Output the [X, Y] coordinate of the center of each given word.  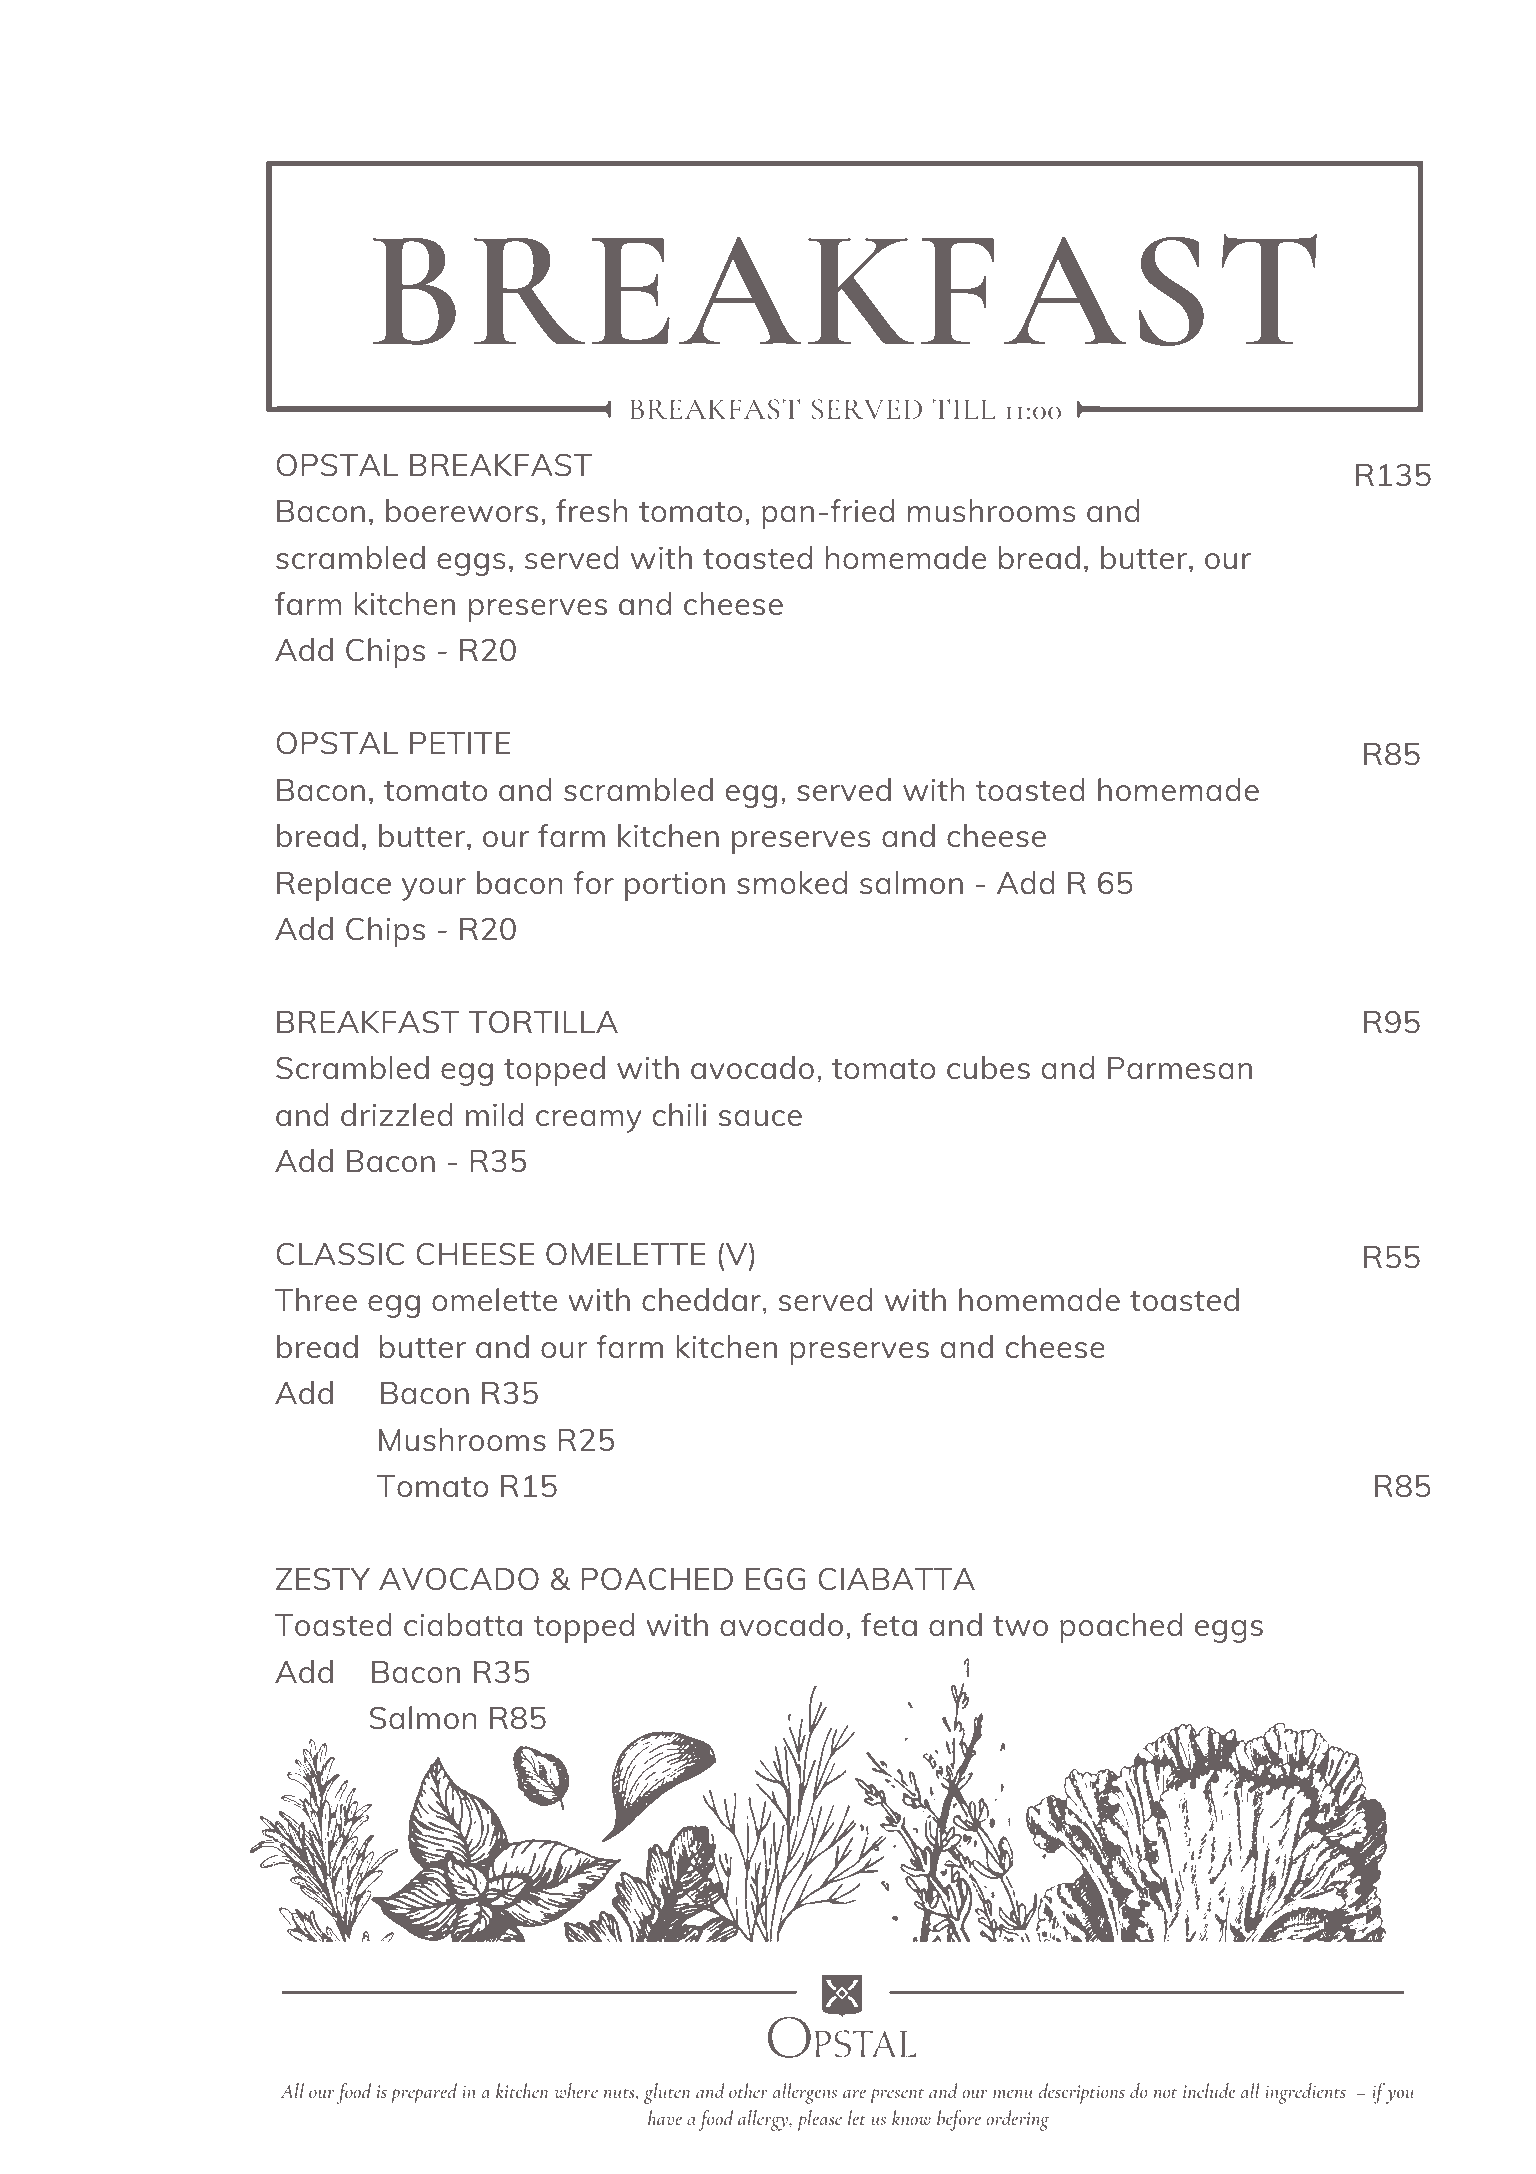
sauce [760, 1118]
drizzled [397, 1114]
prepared [424, 2093]
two [1020, 1626]
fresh [592, 510]
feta [889, 1624]
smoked [792, 882]
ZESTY [323, 1579]
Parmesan [1180, 1068]
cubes [988, 1067]
